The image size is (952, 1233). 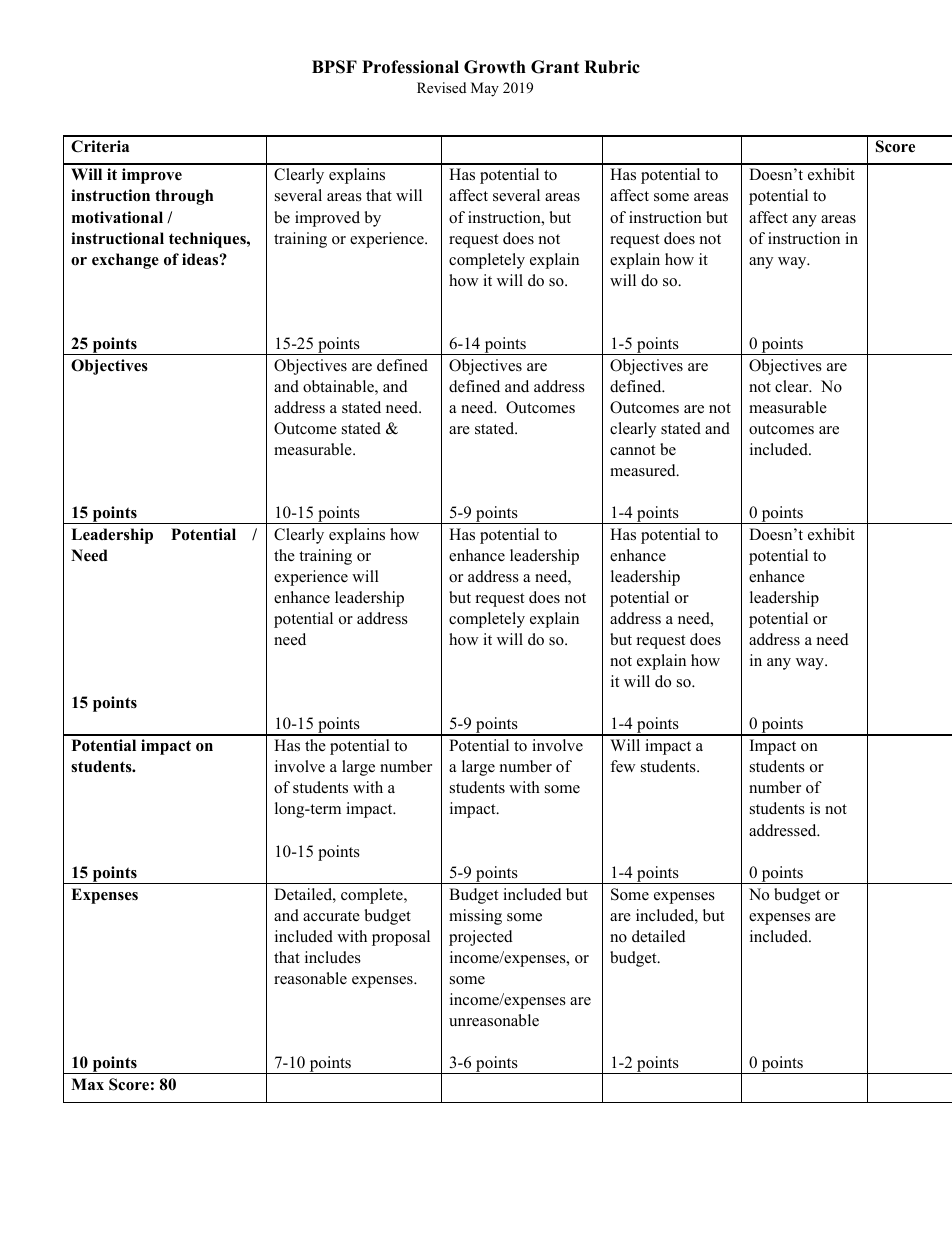 What do you see at coordinates (632, 450) in the screenshot?
I see `cannot` at bounding box center [632, 450].
